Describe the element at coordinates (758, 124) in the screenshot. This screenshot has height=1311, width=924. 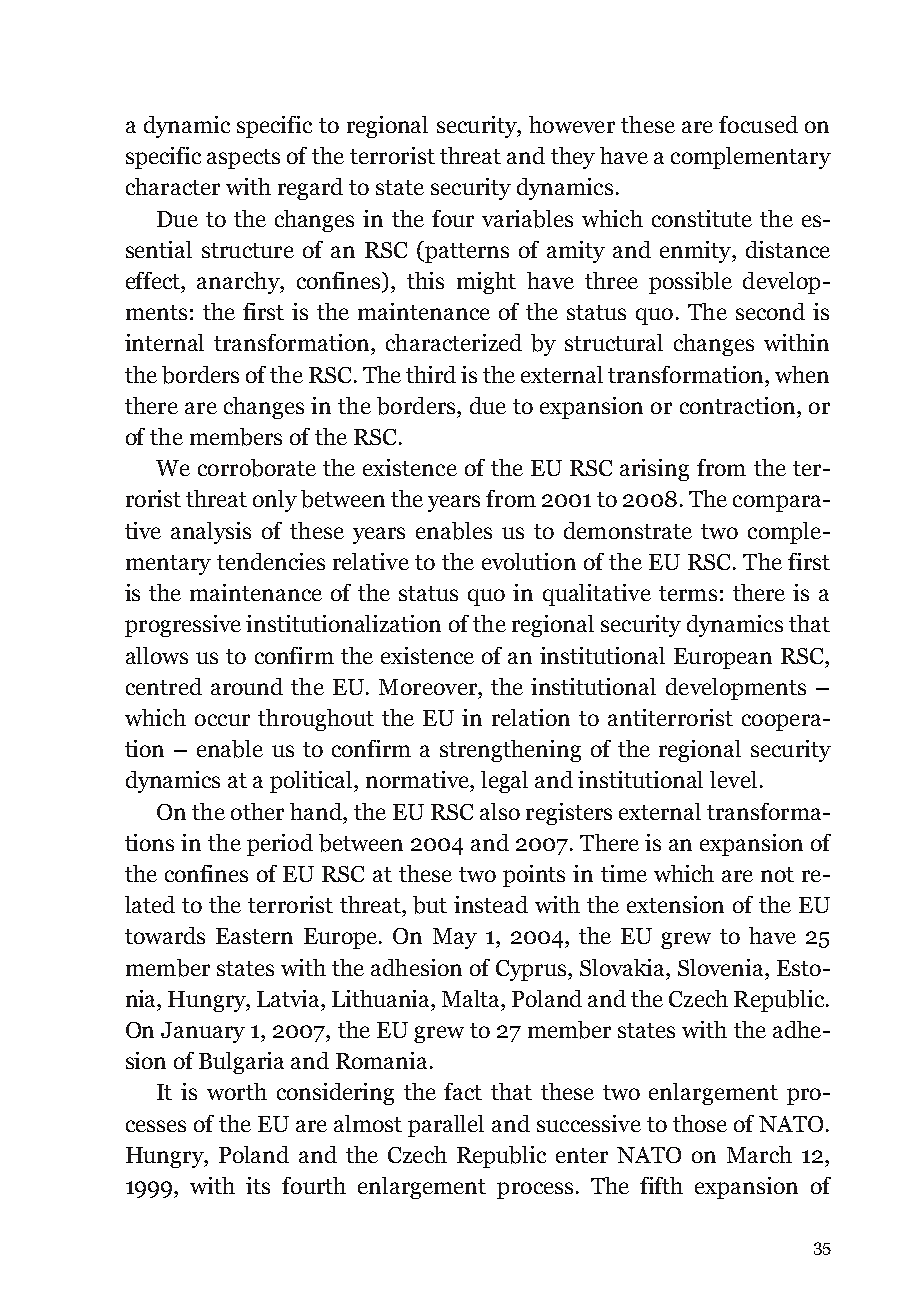
I see `focused` at that location.
